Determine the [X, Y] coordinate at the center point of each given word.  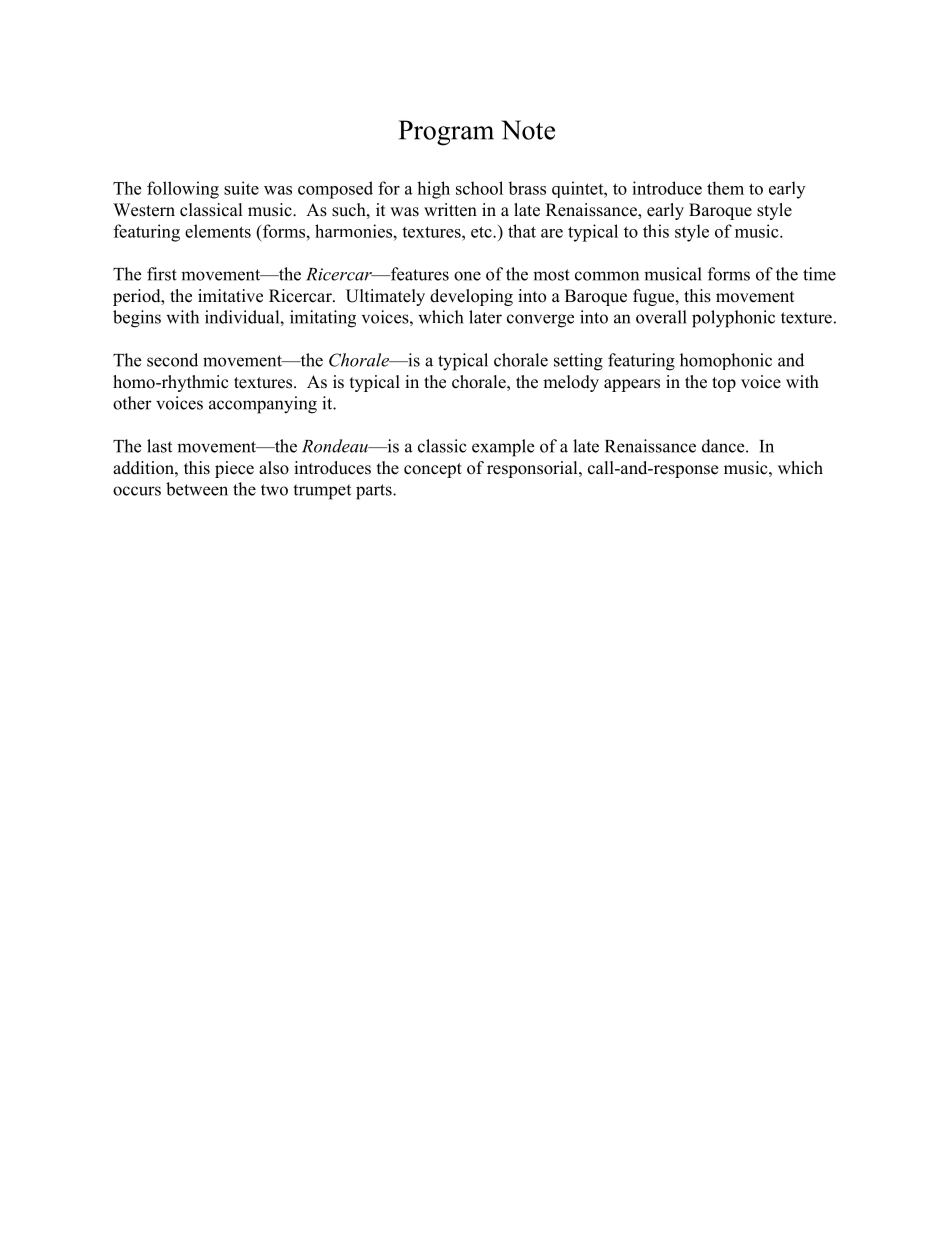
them [725, 188]
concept [433, 470]
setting [578, 362]
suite [241, 188]
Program [446, 133]
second [172, 360]
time [819, 274]
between [197, 489]
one [467, 276]
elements [218, 231]
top [724, 384]
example [503, 448]
